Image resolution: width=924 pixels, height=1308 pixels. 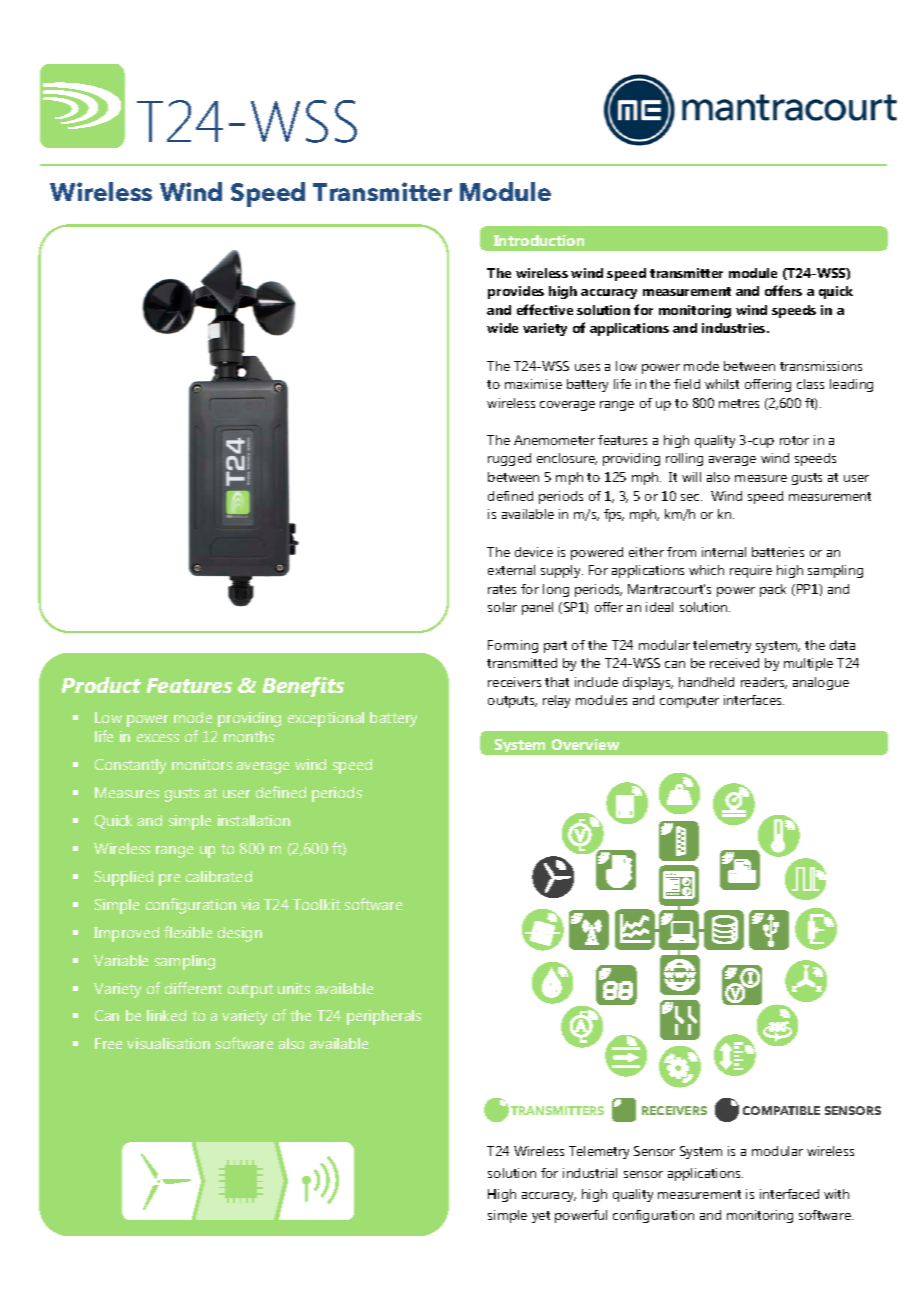 What do you see at coordinates (502, 589) in the page?
I see `rates` at bounding box center [502, 589].
